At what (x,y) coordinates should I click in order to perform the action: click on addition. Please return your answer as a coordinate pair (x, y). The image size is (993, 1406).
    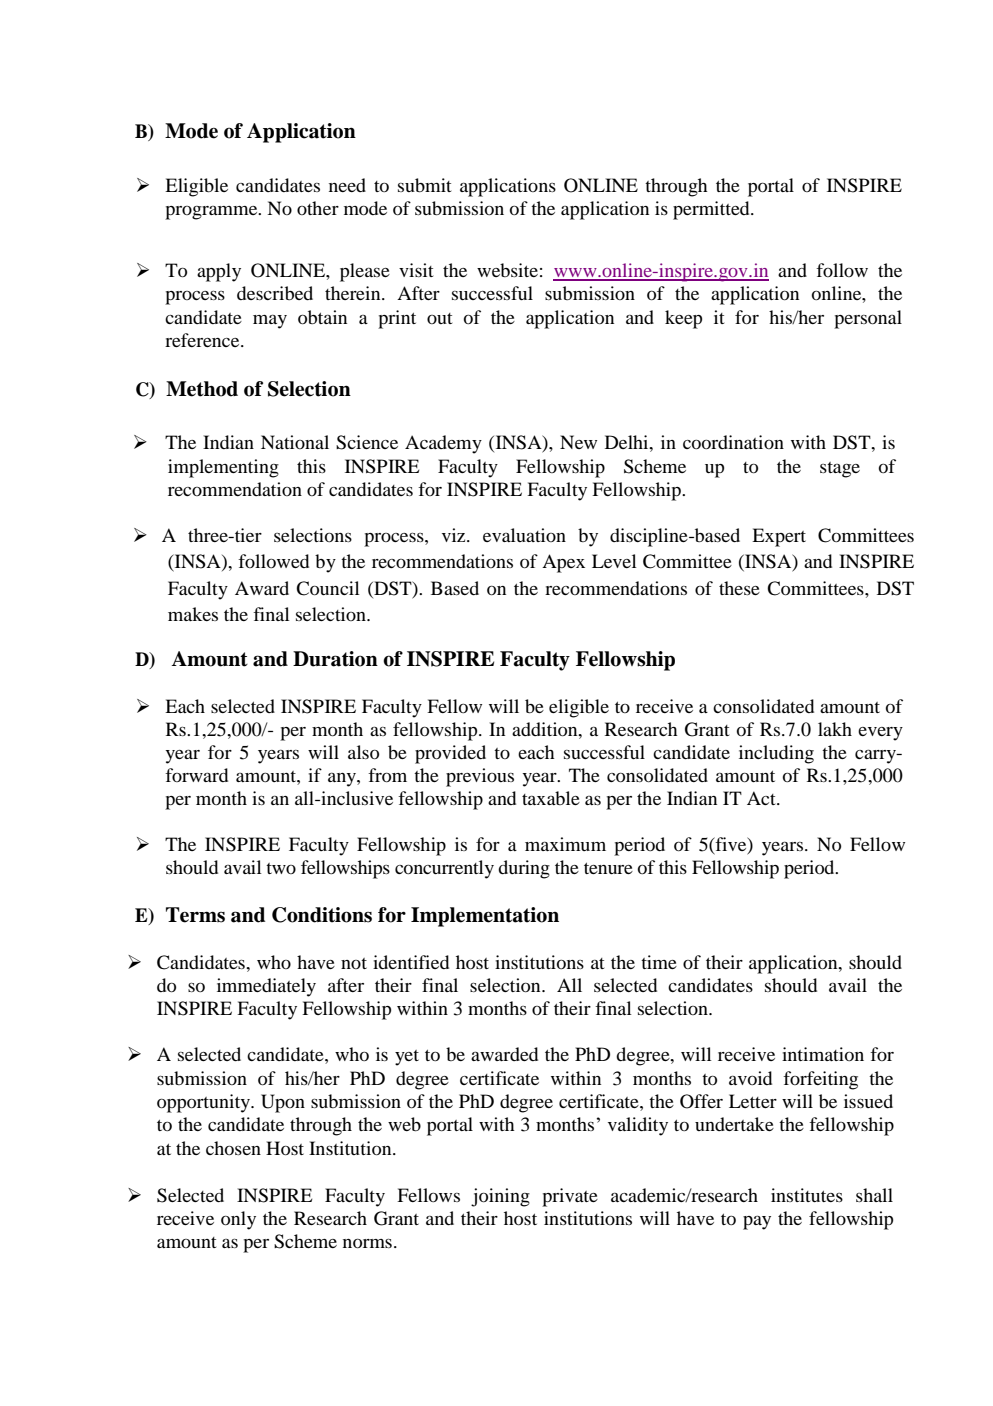
    Looking at the image, I should click on (546, 729).
